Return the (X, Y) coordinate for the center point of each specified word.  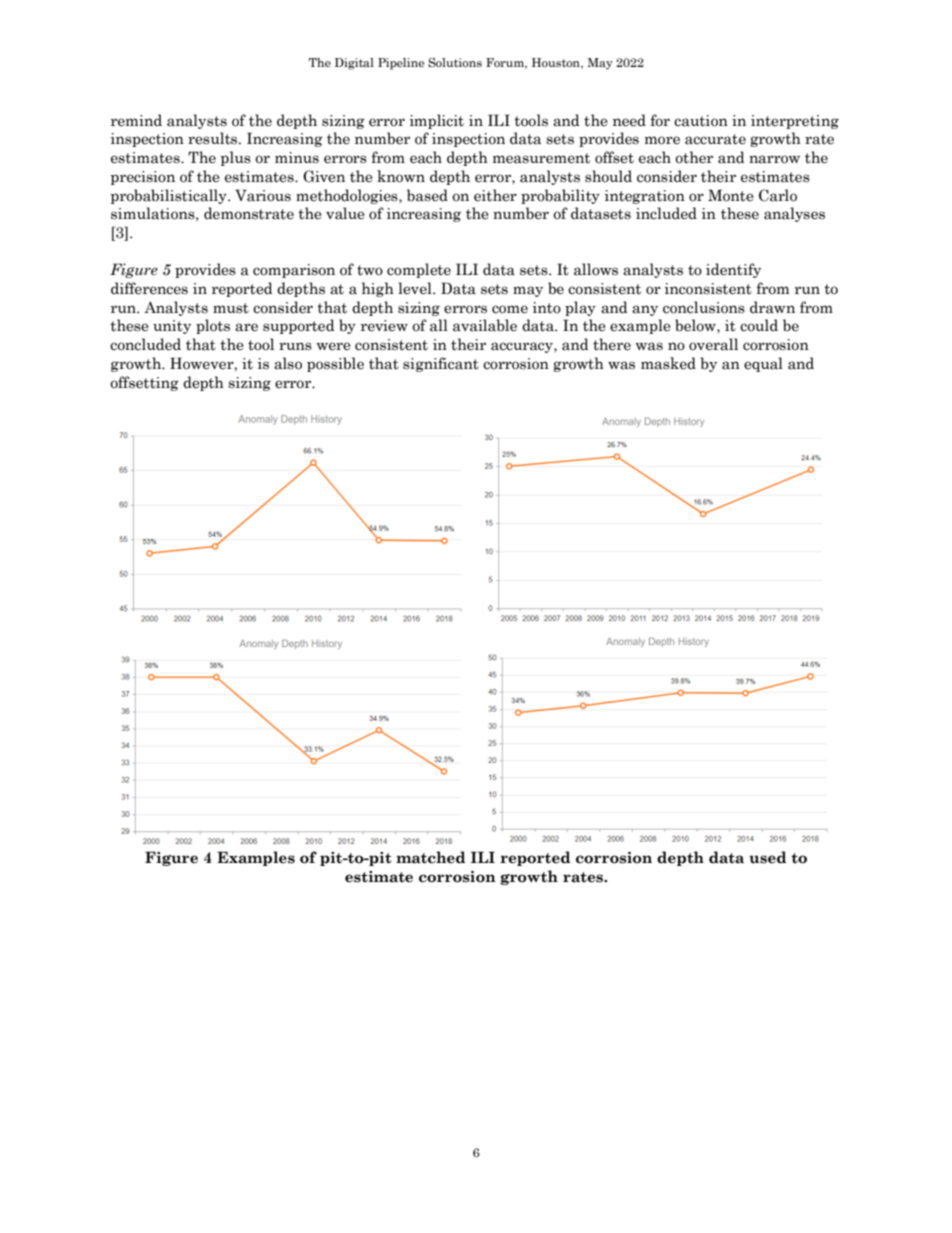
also (288, 363)
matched (430, 857)
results (214, 138)
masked (668, 363)
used (767, 857)
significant (441, 364)
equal (763, 364)
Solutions (455, 62)
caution (701, 121)
